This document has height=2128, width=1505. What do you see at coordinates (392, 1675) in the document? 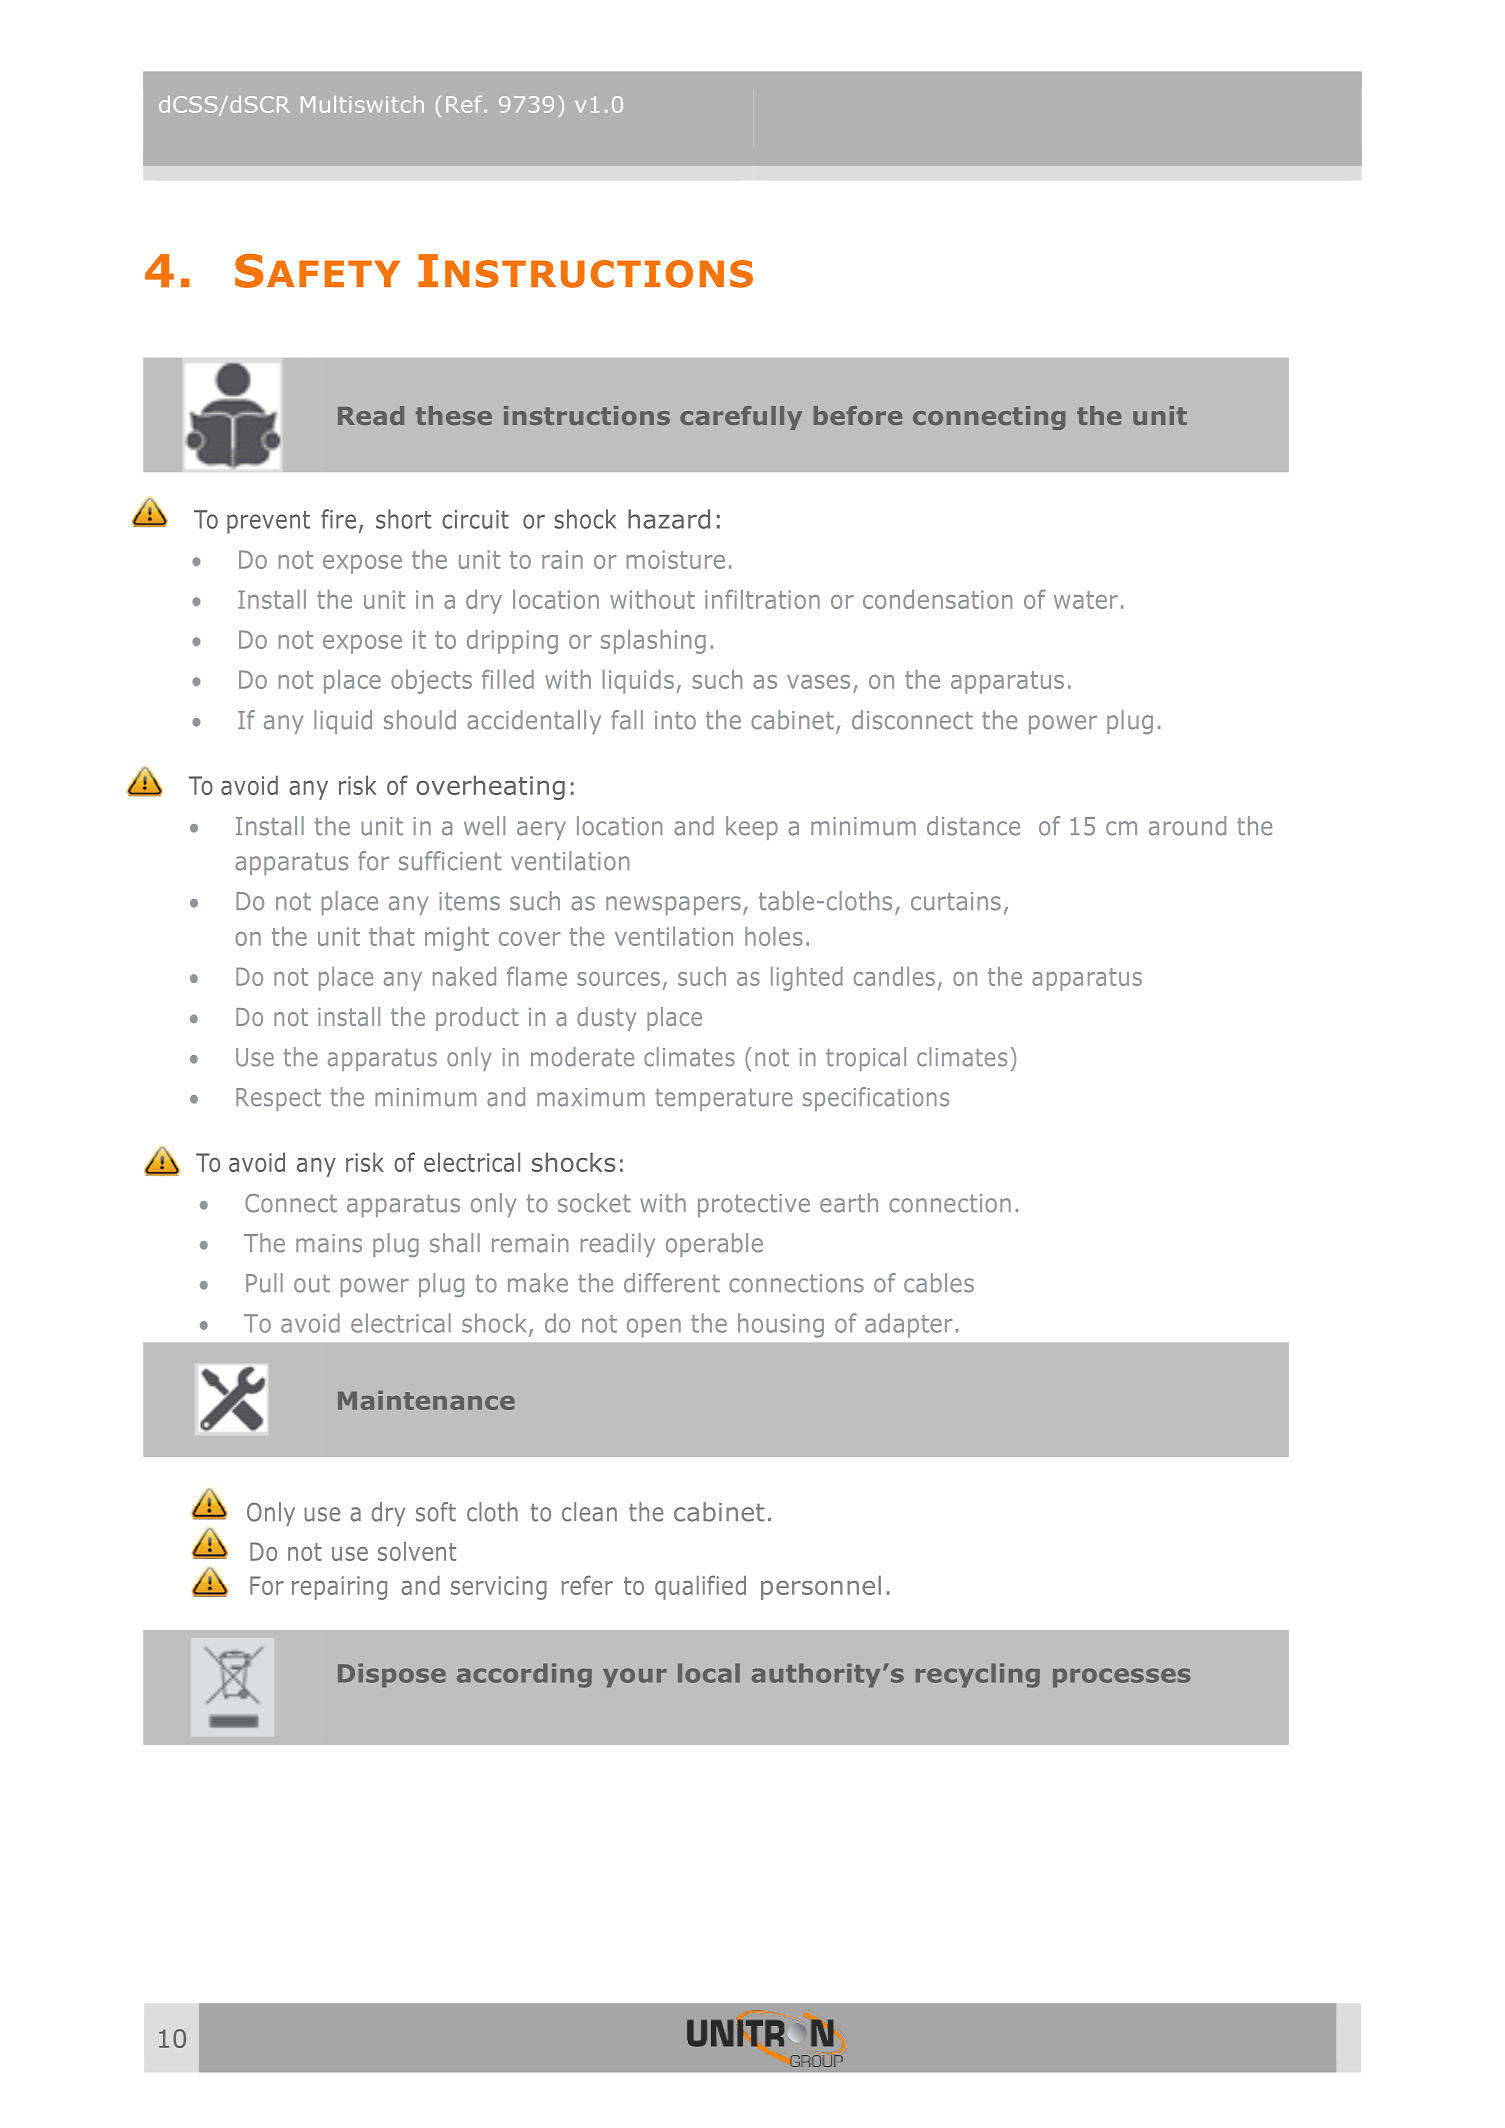
I see `Dispose` at bounding box center [392, 1675].
